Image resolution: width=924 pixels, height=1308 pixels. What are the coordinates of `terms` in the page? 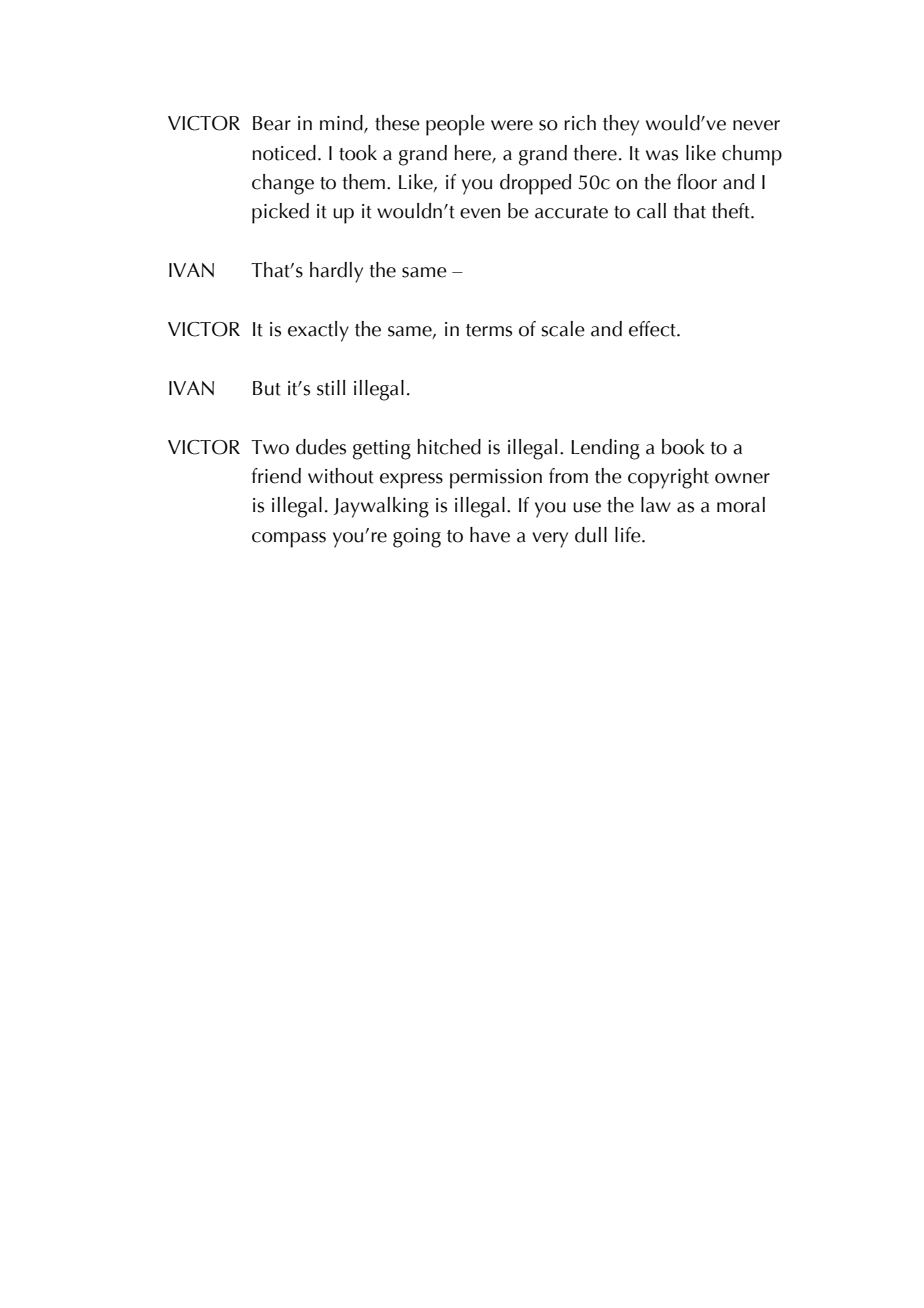 It's located at (489, 330).
